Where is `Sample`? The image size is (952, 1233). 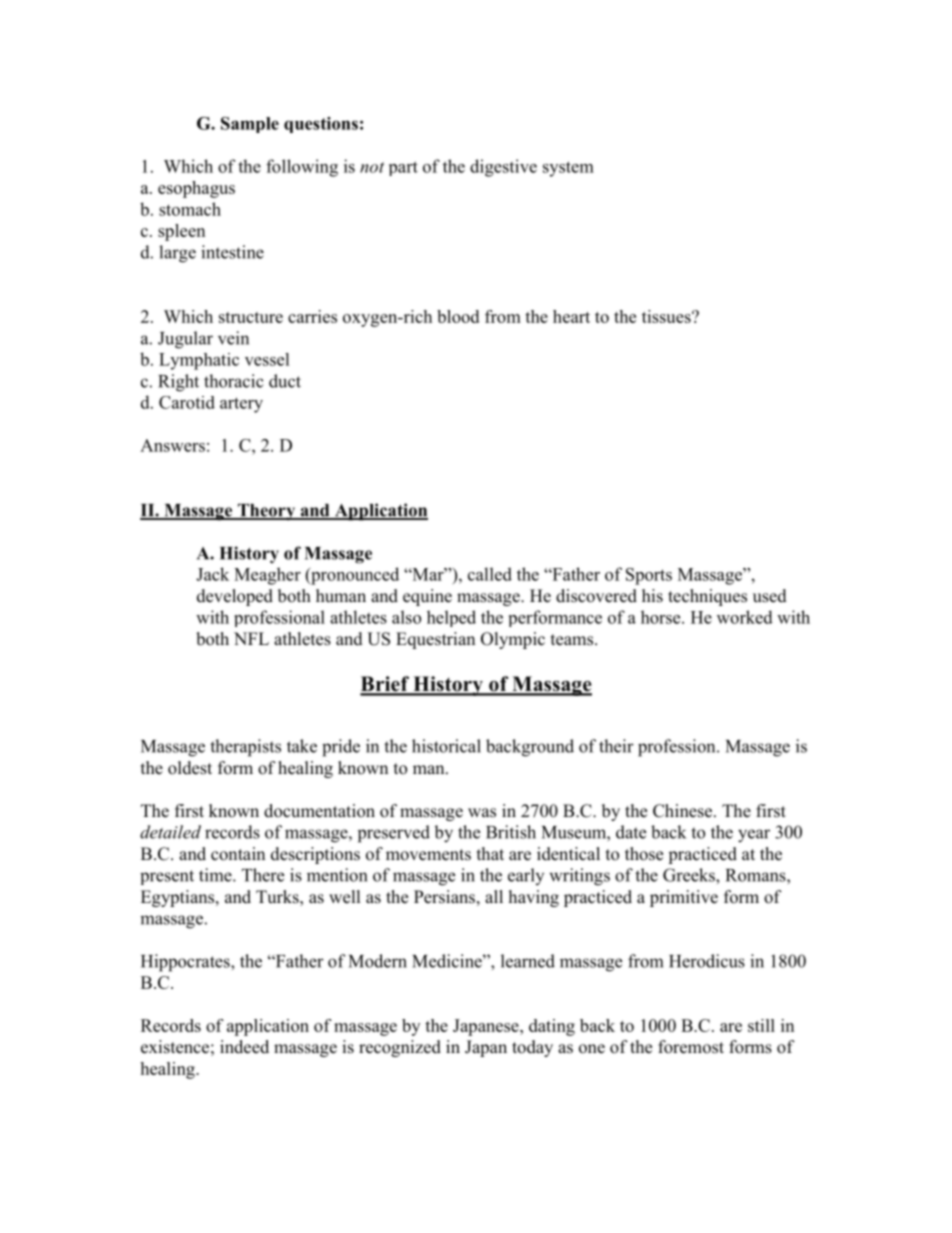 Sample is located at coordinates (250, 125).
